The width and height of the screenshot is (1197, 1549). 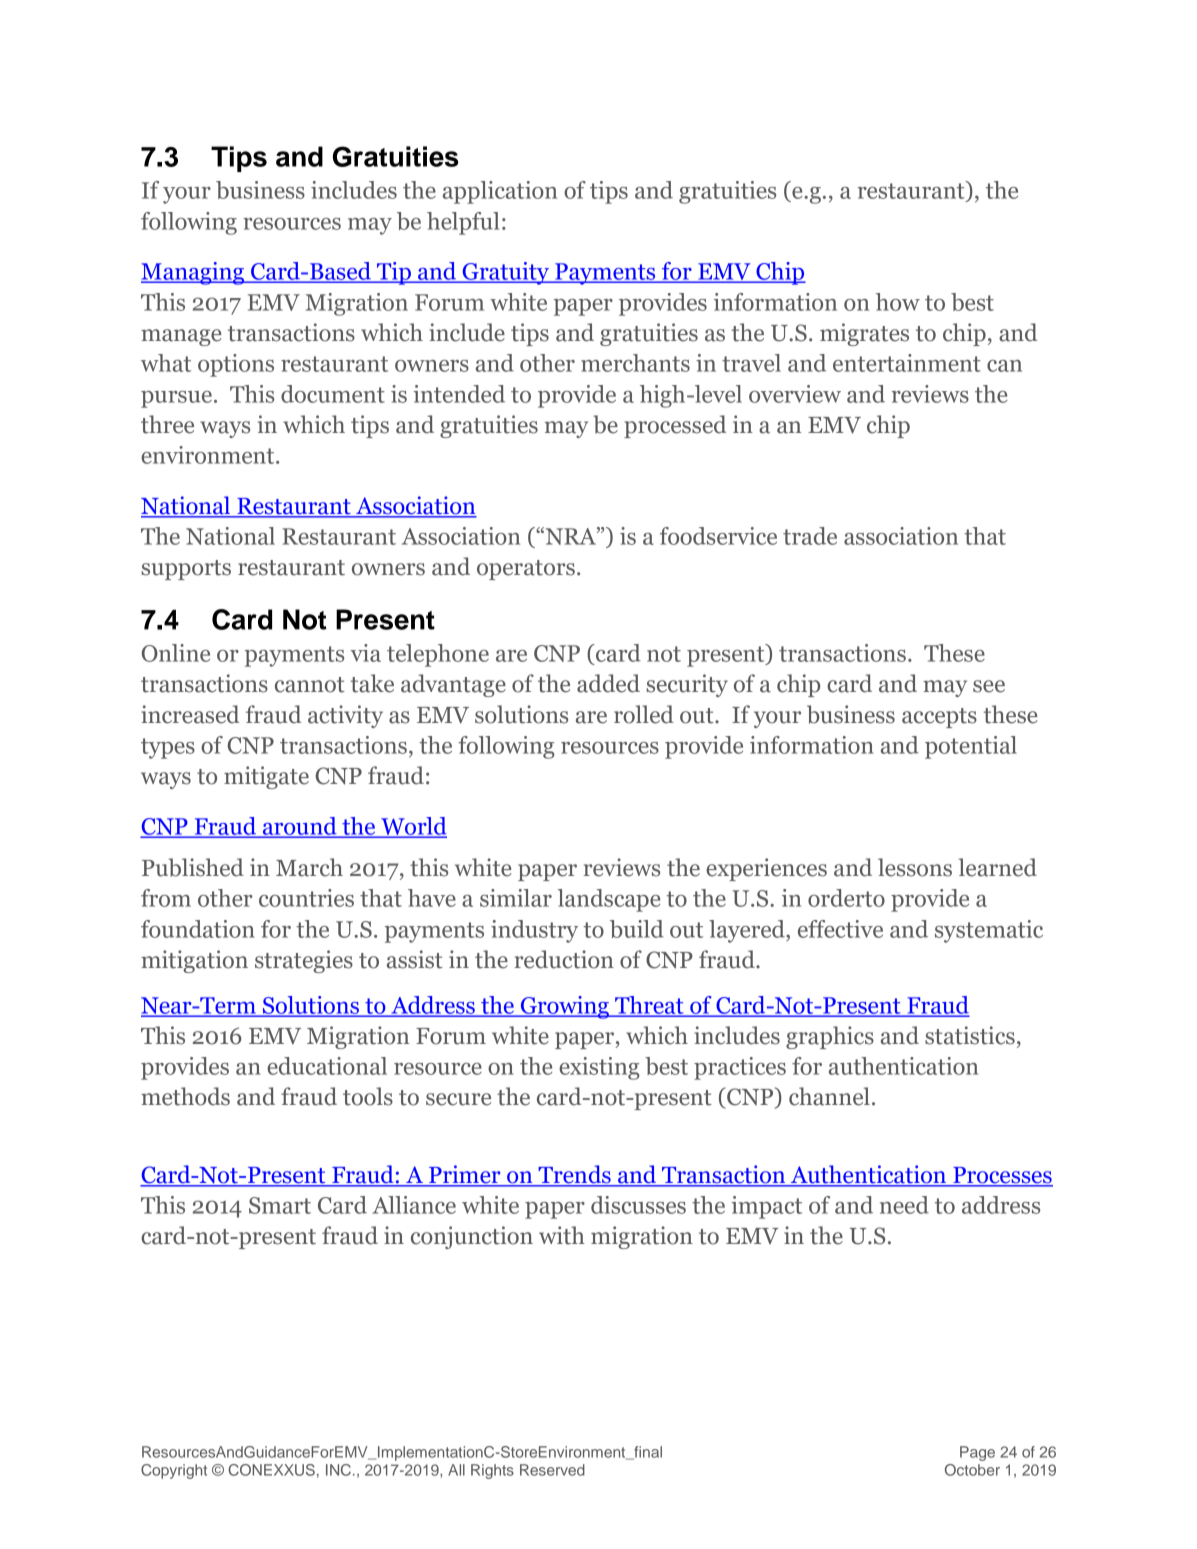 What do you see at coordinates (506, 273) in the screenshot?
I see `Gratuity` at bounding box center [506, 273].
